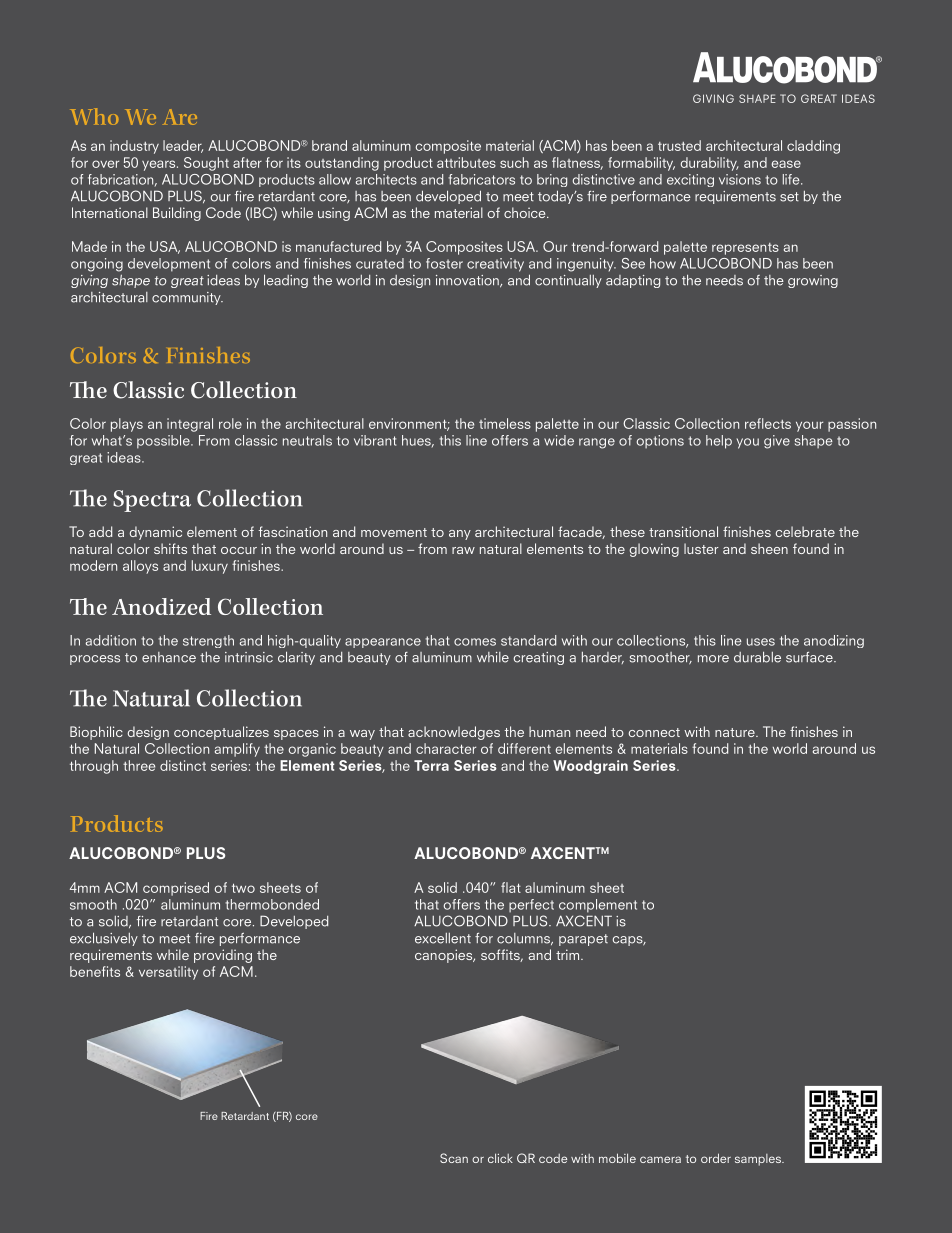 The width and height of the screenshot is (952, 1233). I want to click on ease, so click(786, 164).
